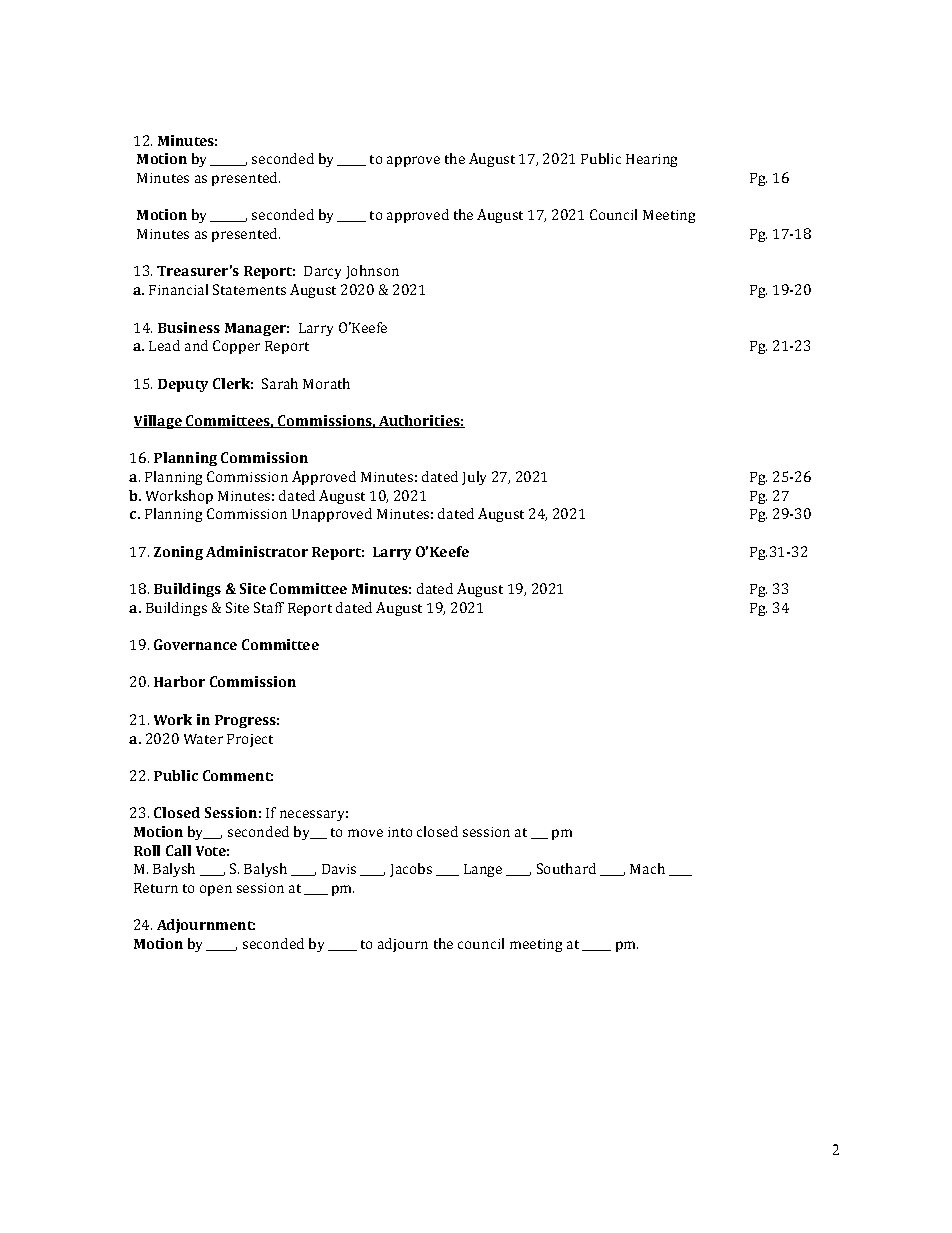 This screenshot has width=952, height=1233. Describe the element at coordinates (178, 553) in the screenshot. I see `Zoning` at that location.
